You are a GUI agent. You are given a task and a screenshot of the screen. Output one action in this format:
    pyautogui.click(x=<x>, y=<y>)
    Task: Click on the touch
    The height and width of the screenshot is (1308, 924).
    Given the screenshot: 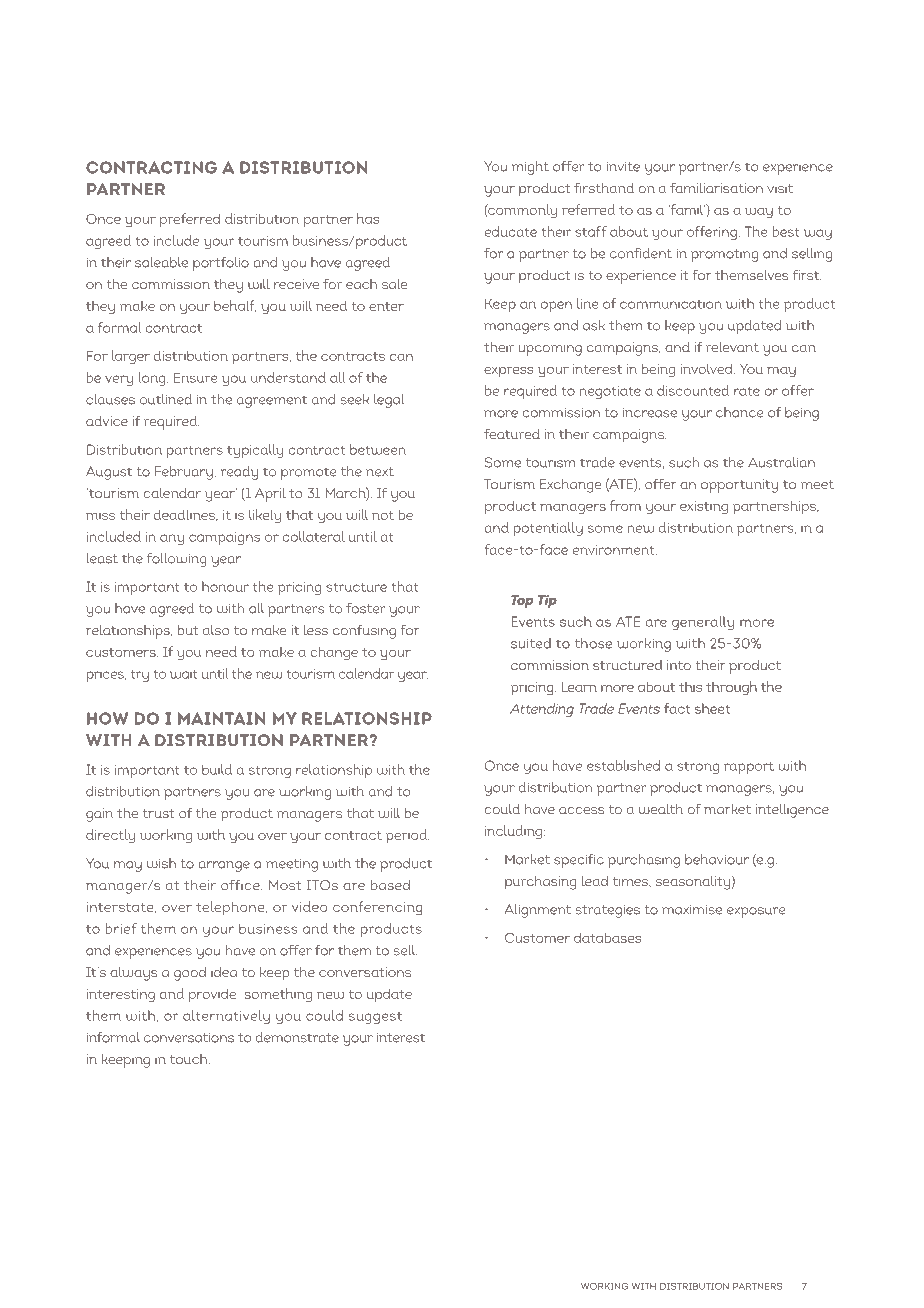 What is the action you would take?
    pyautogui.click(x=190, y=1059)
